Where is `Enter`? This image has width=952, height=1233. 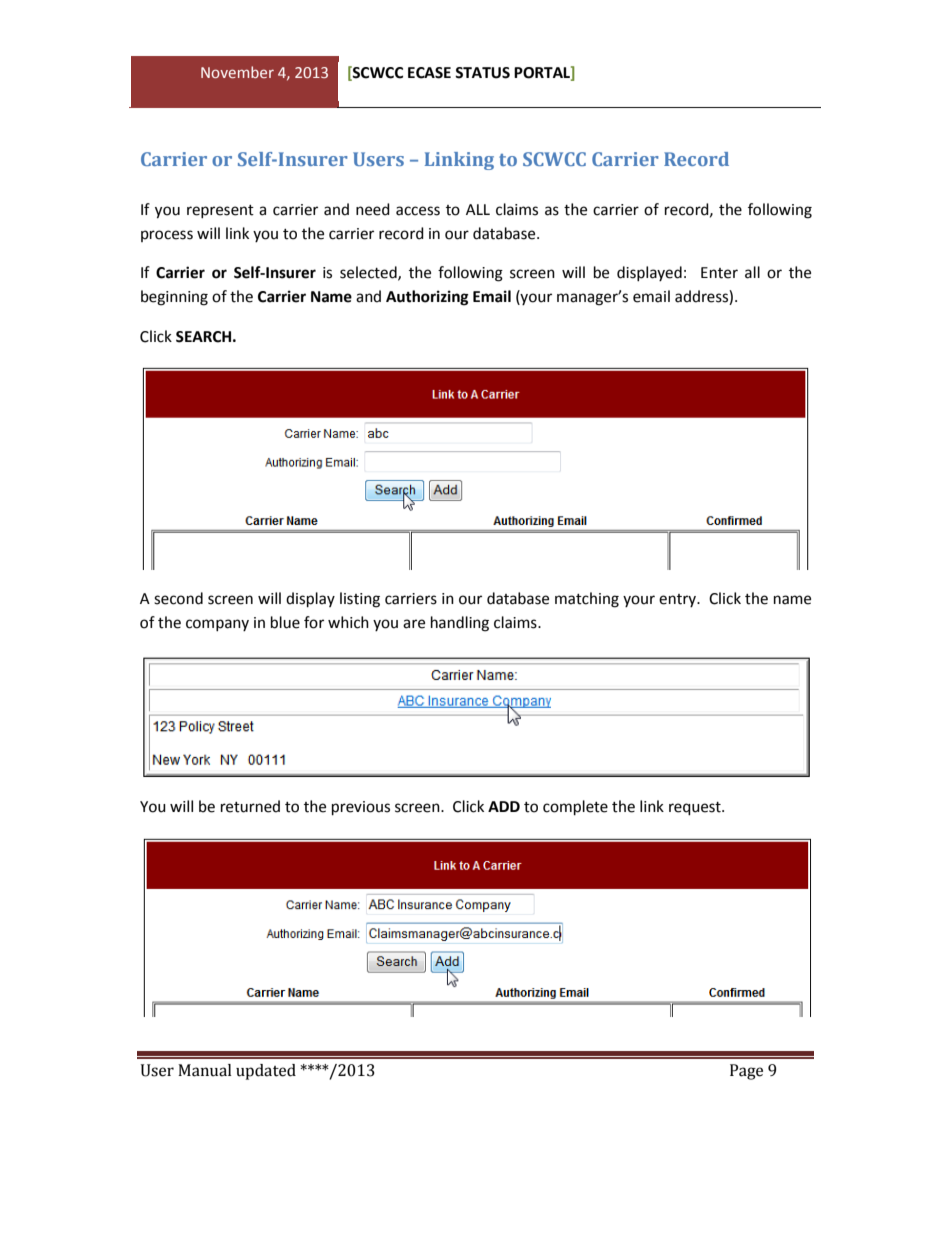
Enter is located at coordinates (719, 273).
